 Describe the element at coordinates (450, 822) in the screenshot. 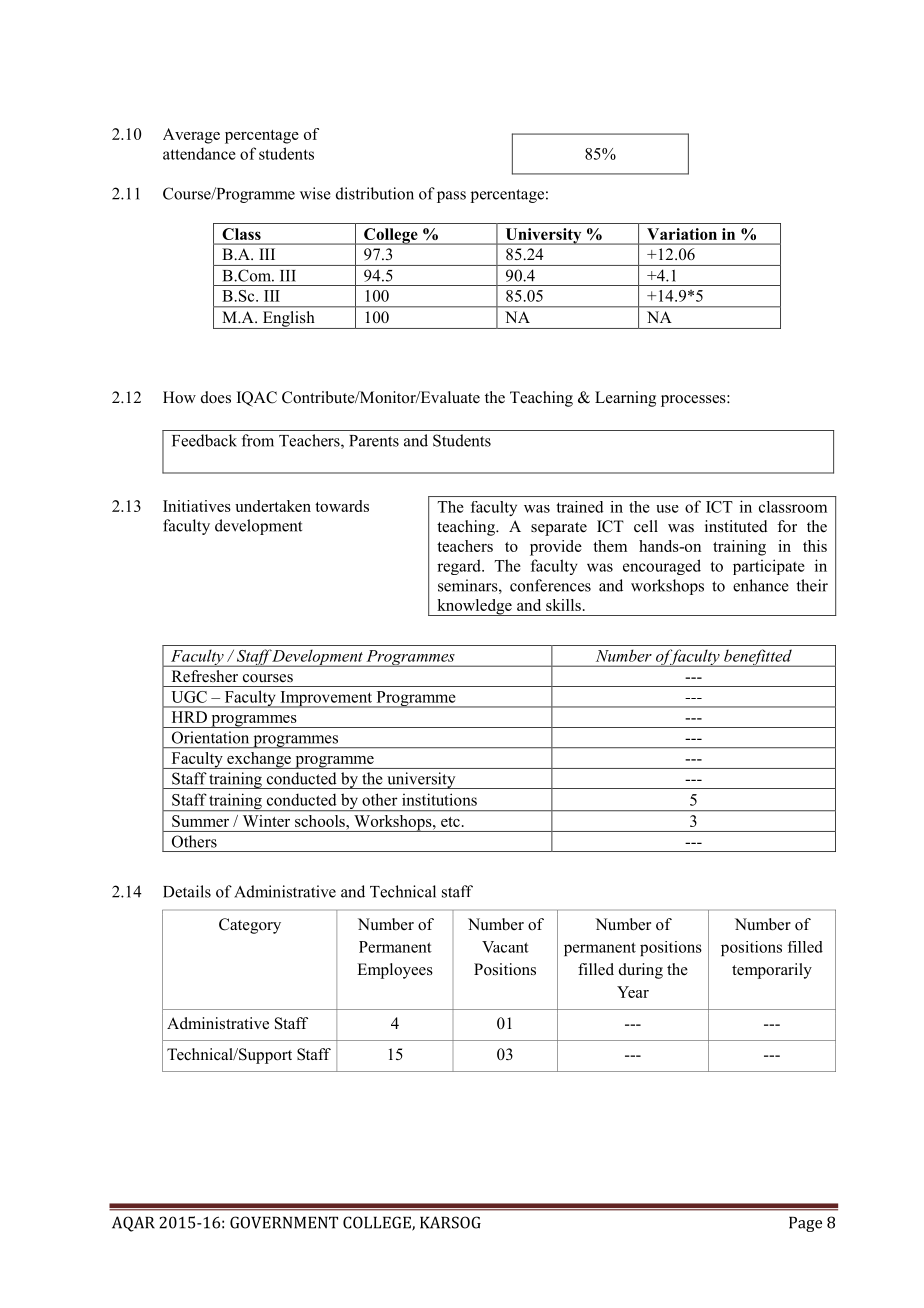

I see `etc` at that location.
